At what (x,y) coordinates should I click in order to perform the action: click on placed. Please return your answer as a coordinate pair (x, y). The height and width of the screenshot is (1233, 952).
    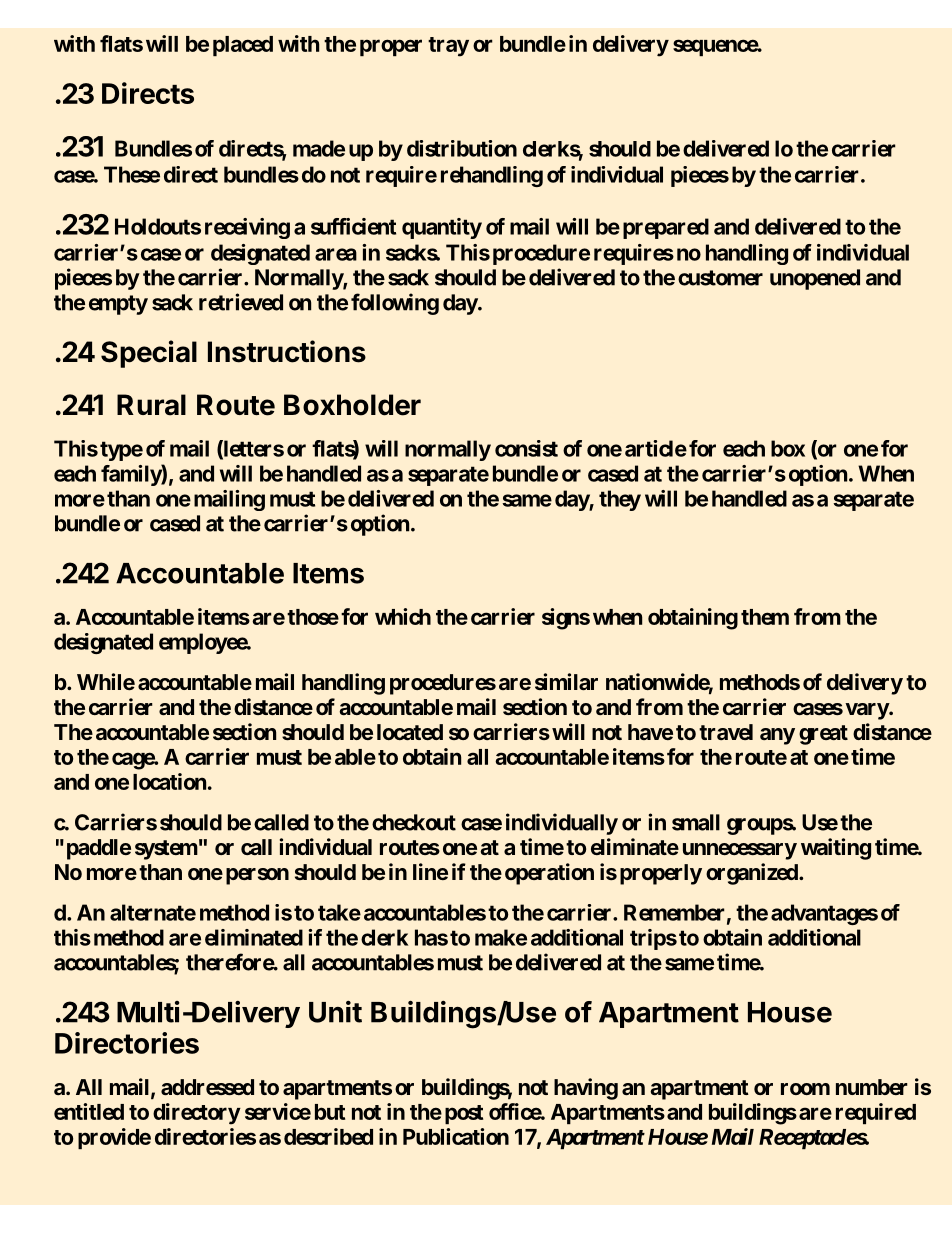
    Looking at the image, I should click on (243, 46).
